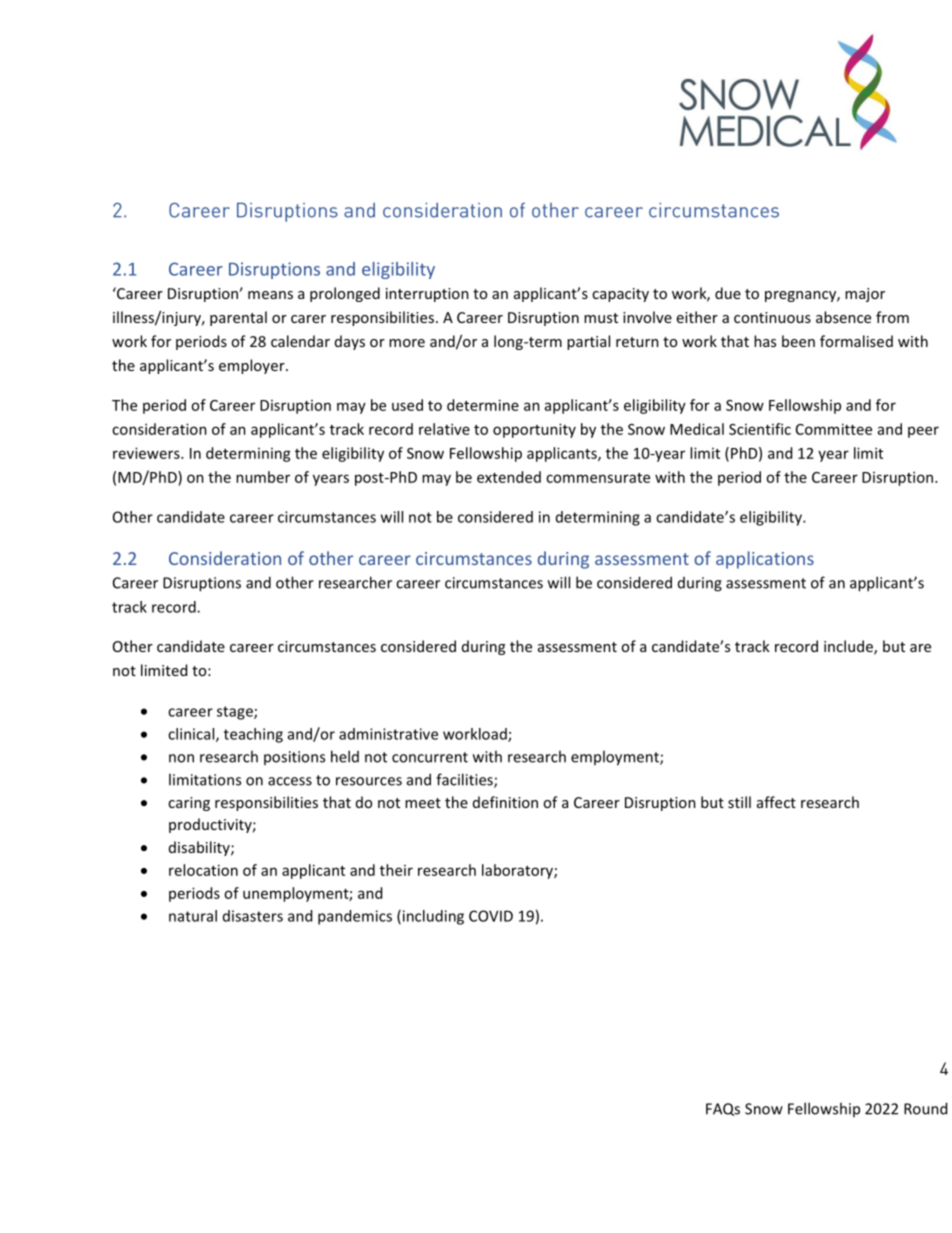  Describe the element at coordinates (238, 318) in the screenshot. I see `parental` at that location.
